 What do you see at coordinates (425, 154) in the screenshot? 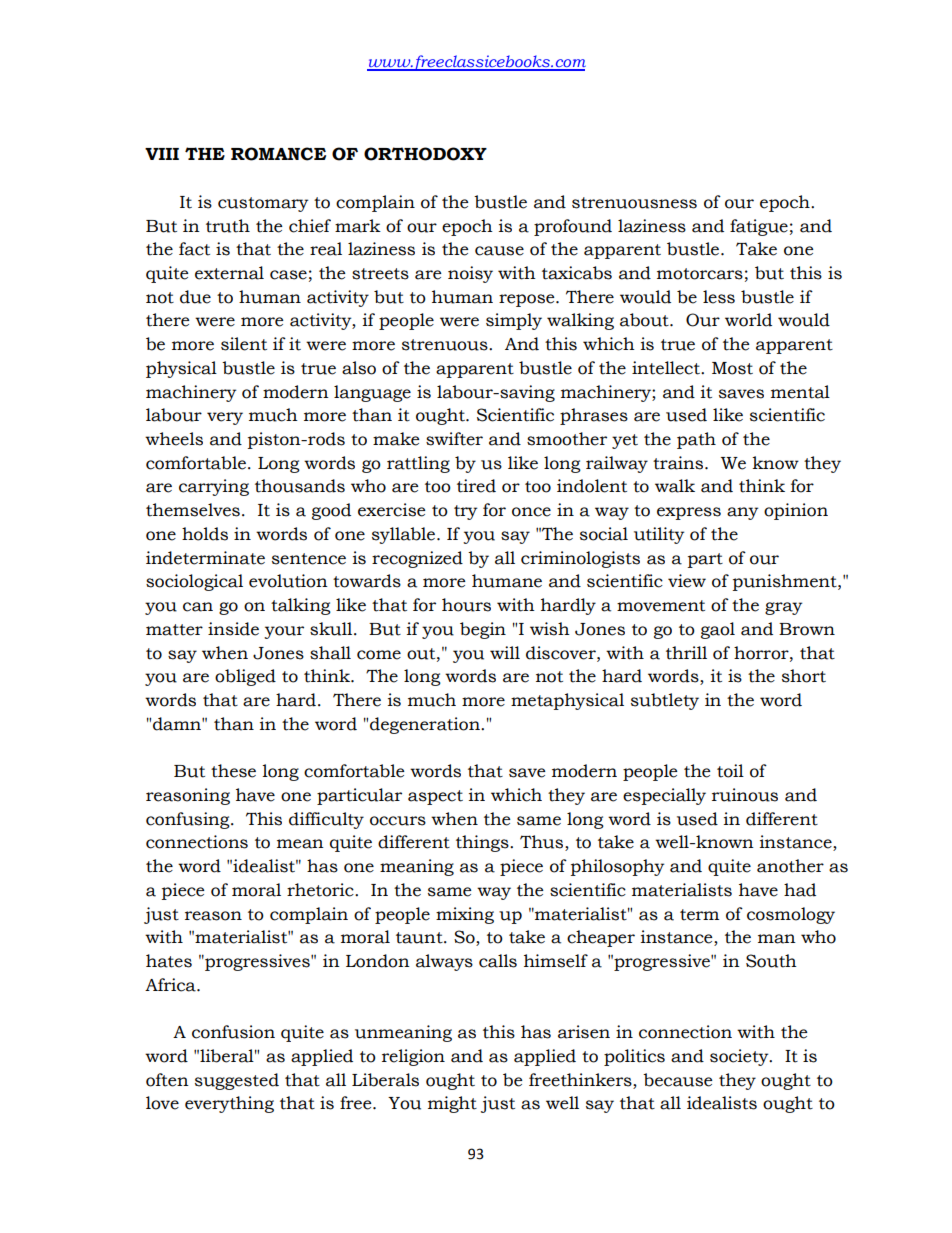
I see `ORTHODOXY` at bounding box center [425, 154].
